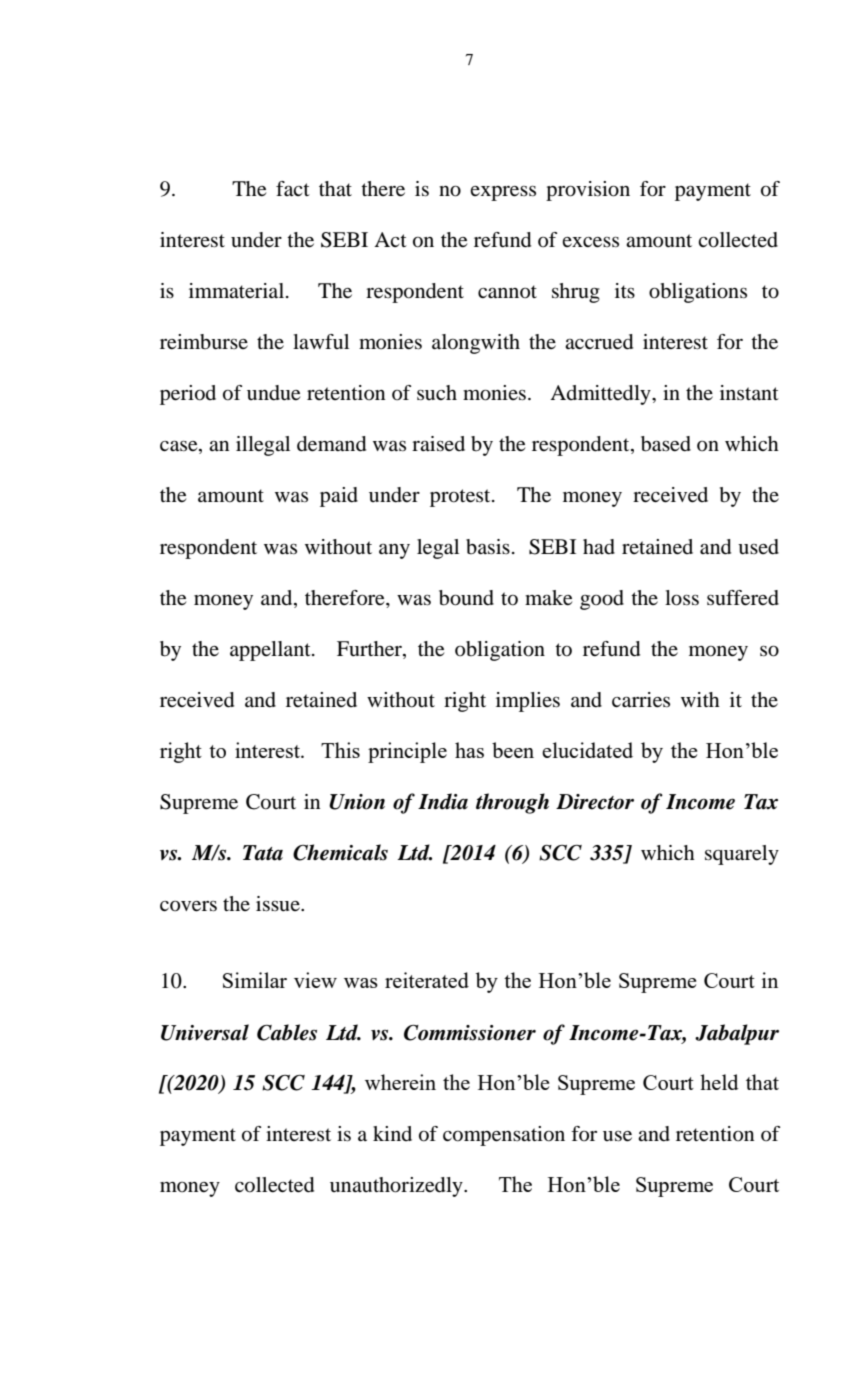  What do you see at coordinates (528, 702) in the image?
I see `implies` at bounding box center [528, 702].
